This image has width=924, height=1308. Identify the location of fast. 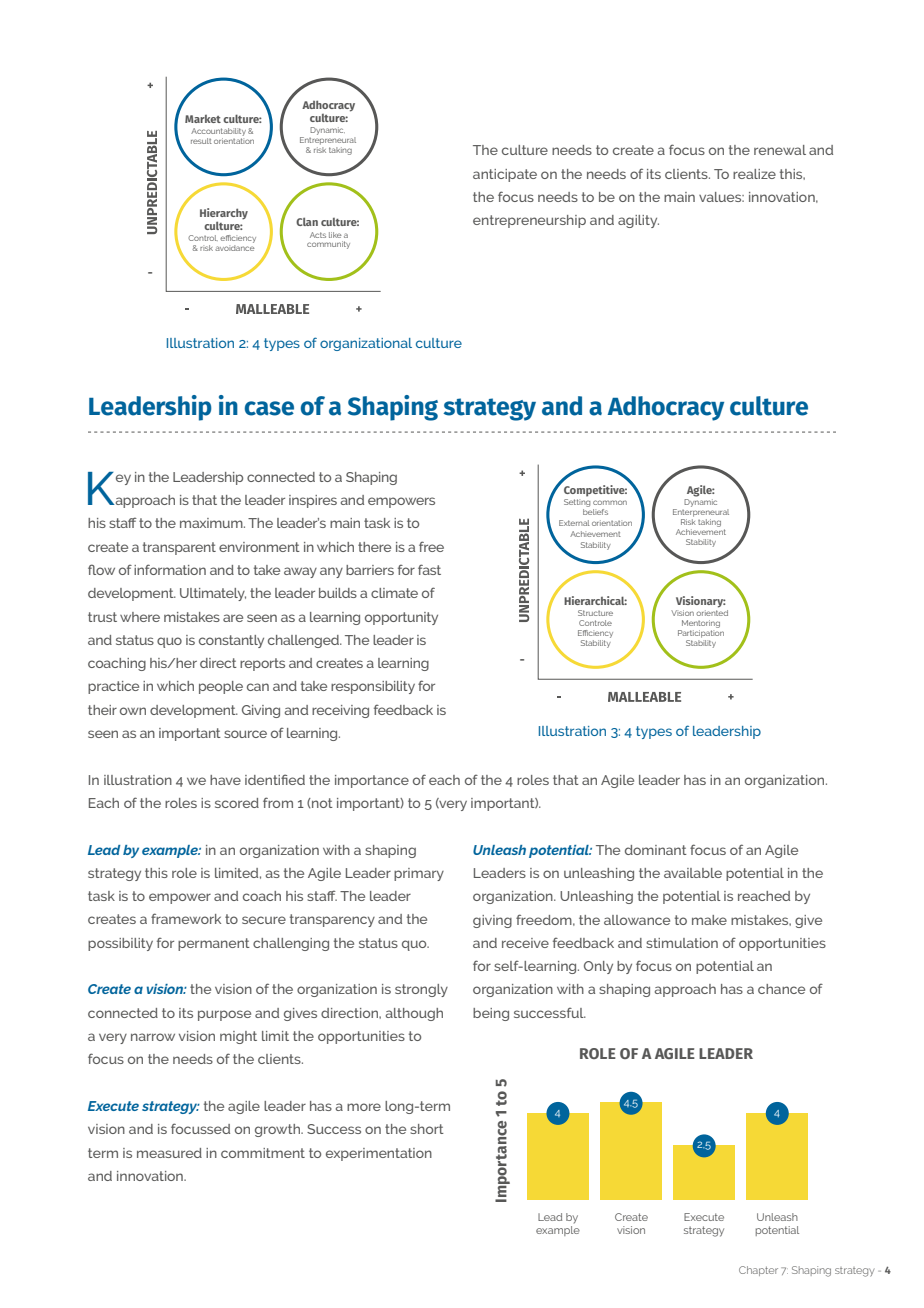
(429, 569).
